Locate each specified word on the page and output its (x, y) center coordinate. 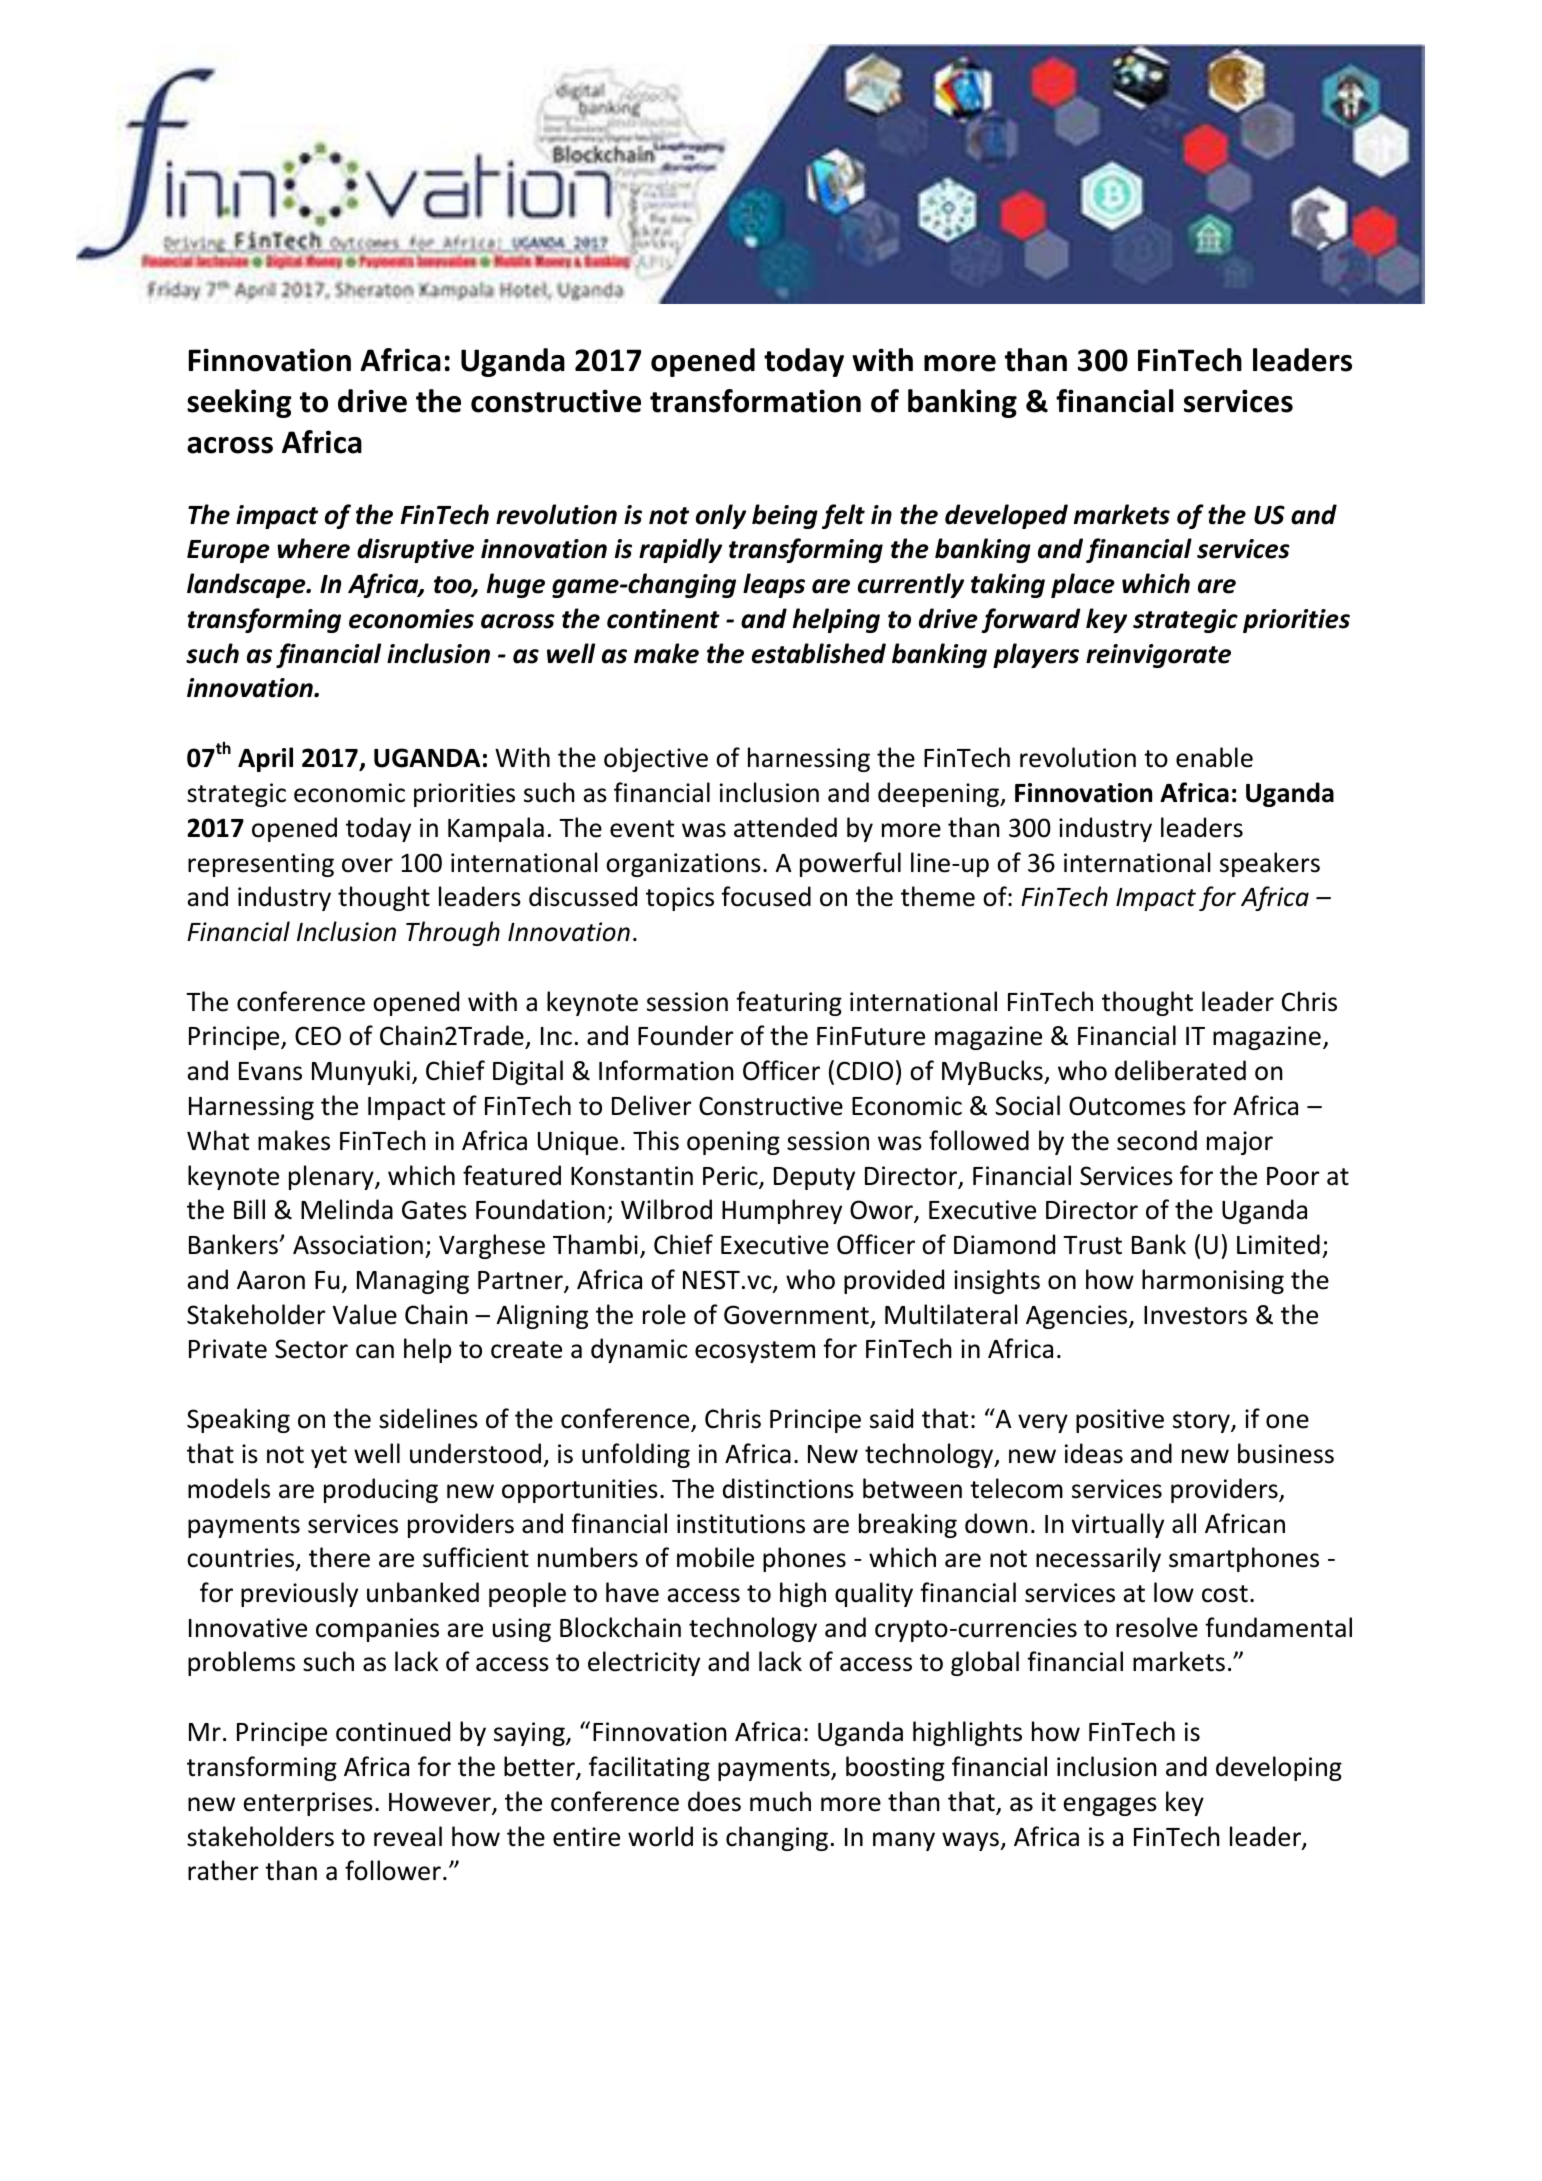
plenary (332, 1177)
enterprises (308, 1804)
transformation (755, 401)
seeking (239, 403)
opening (733, 1143)
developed (1006, 516)
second (1157, 1140)
